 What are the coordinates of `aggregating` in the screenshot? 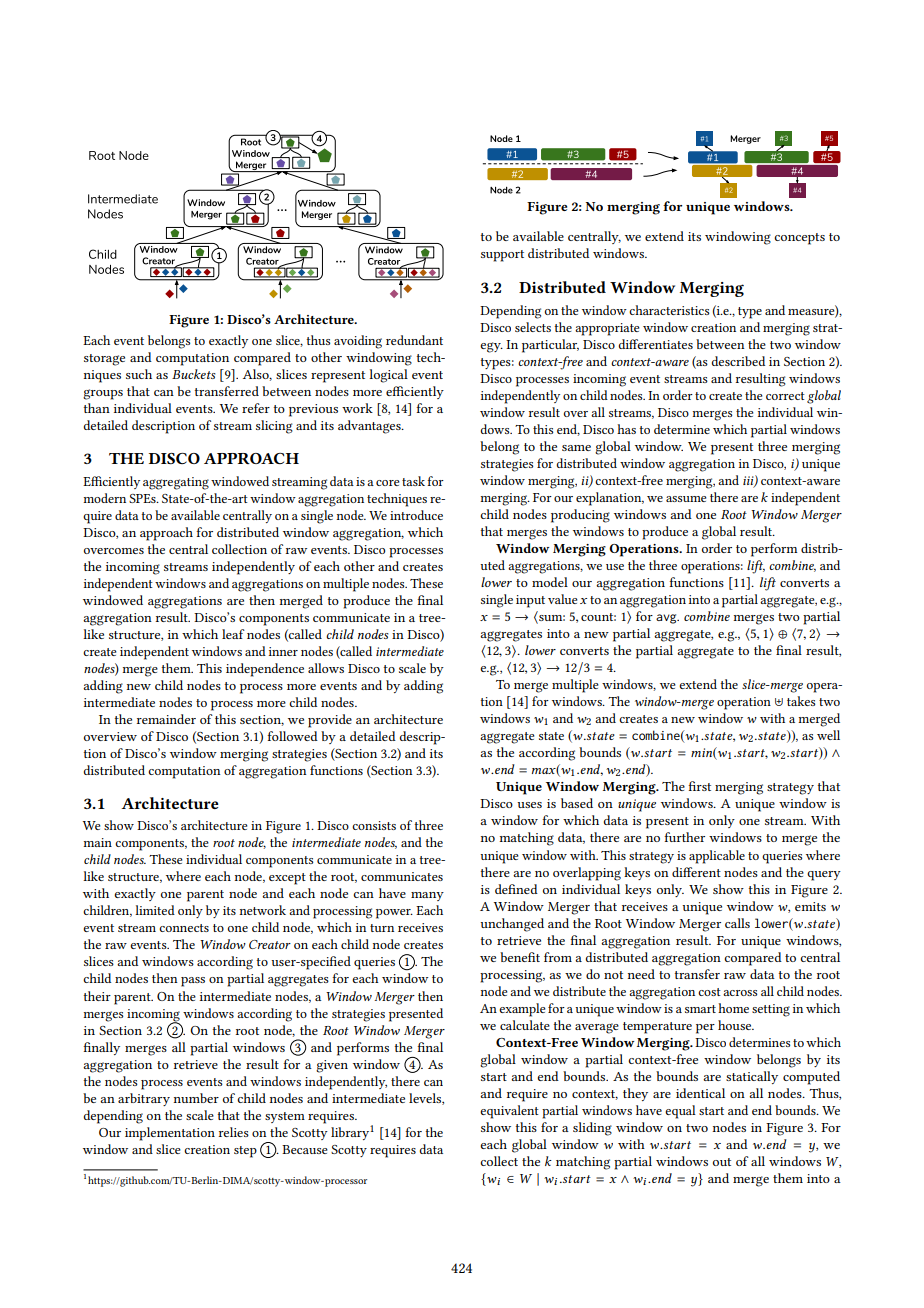 It's located at (176, 483).
